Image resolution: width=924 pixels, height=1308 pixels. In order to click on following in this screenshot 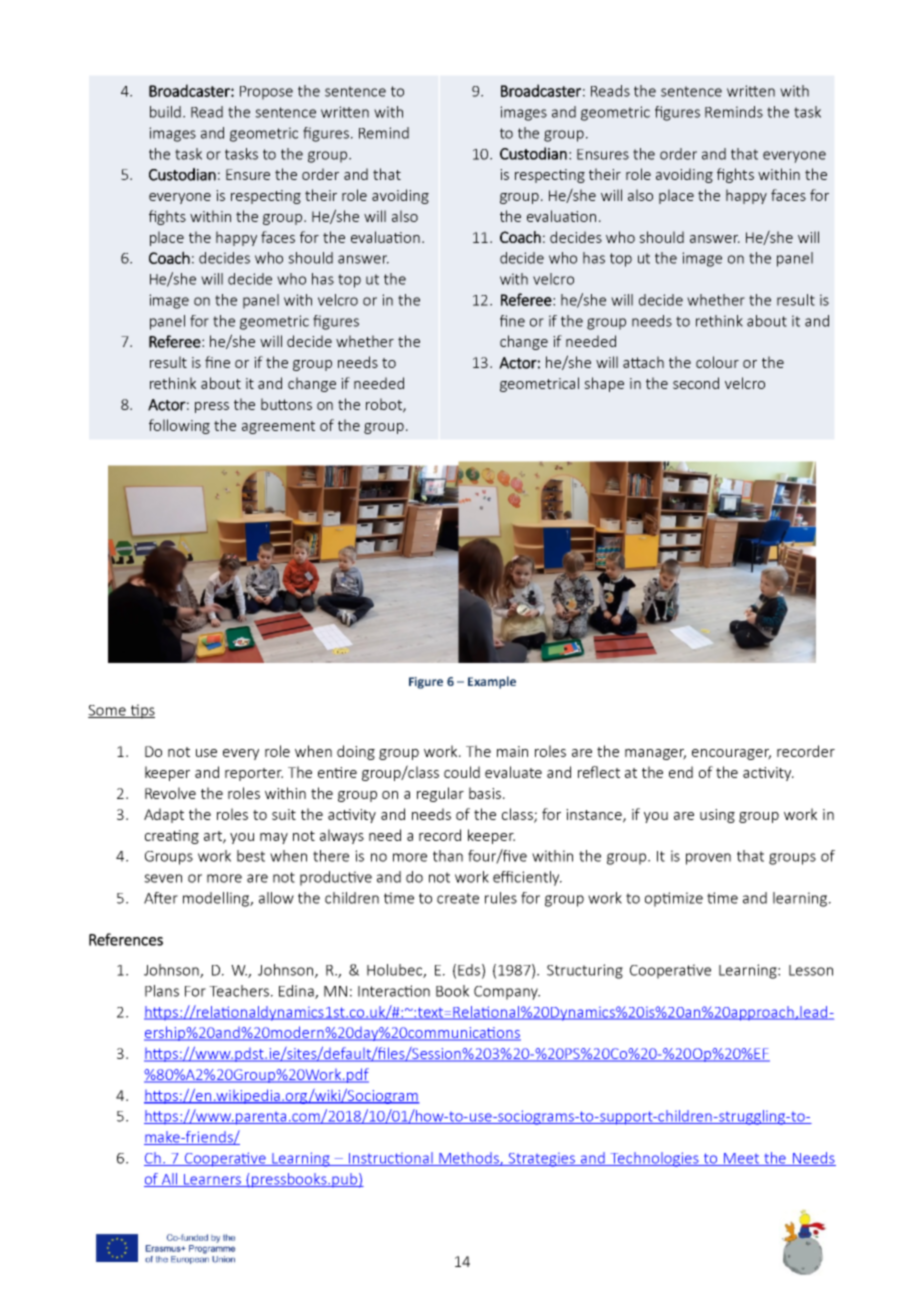, I will do `click(179, 426)`.
